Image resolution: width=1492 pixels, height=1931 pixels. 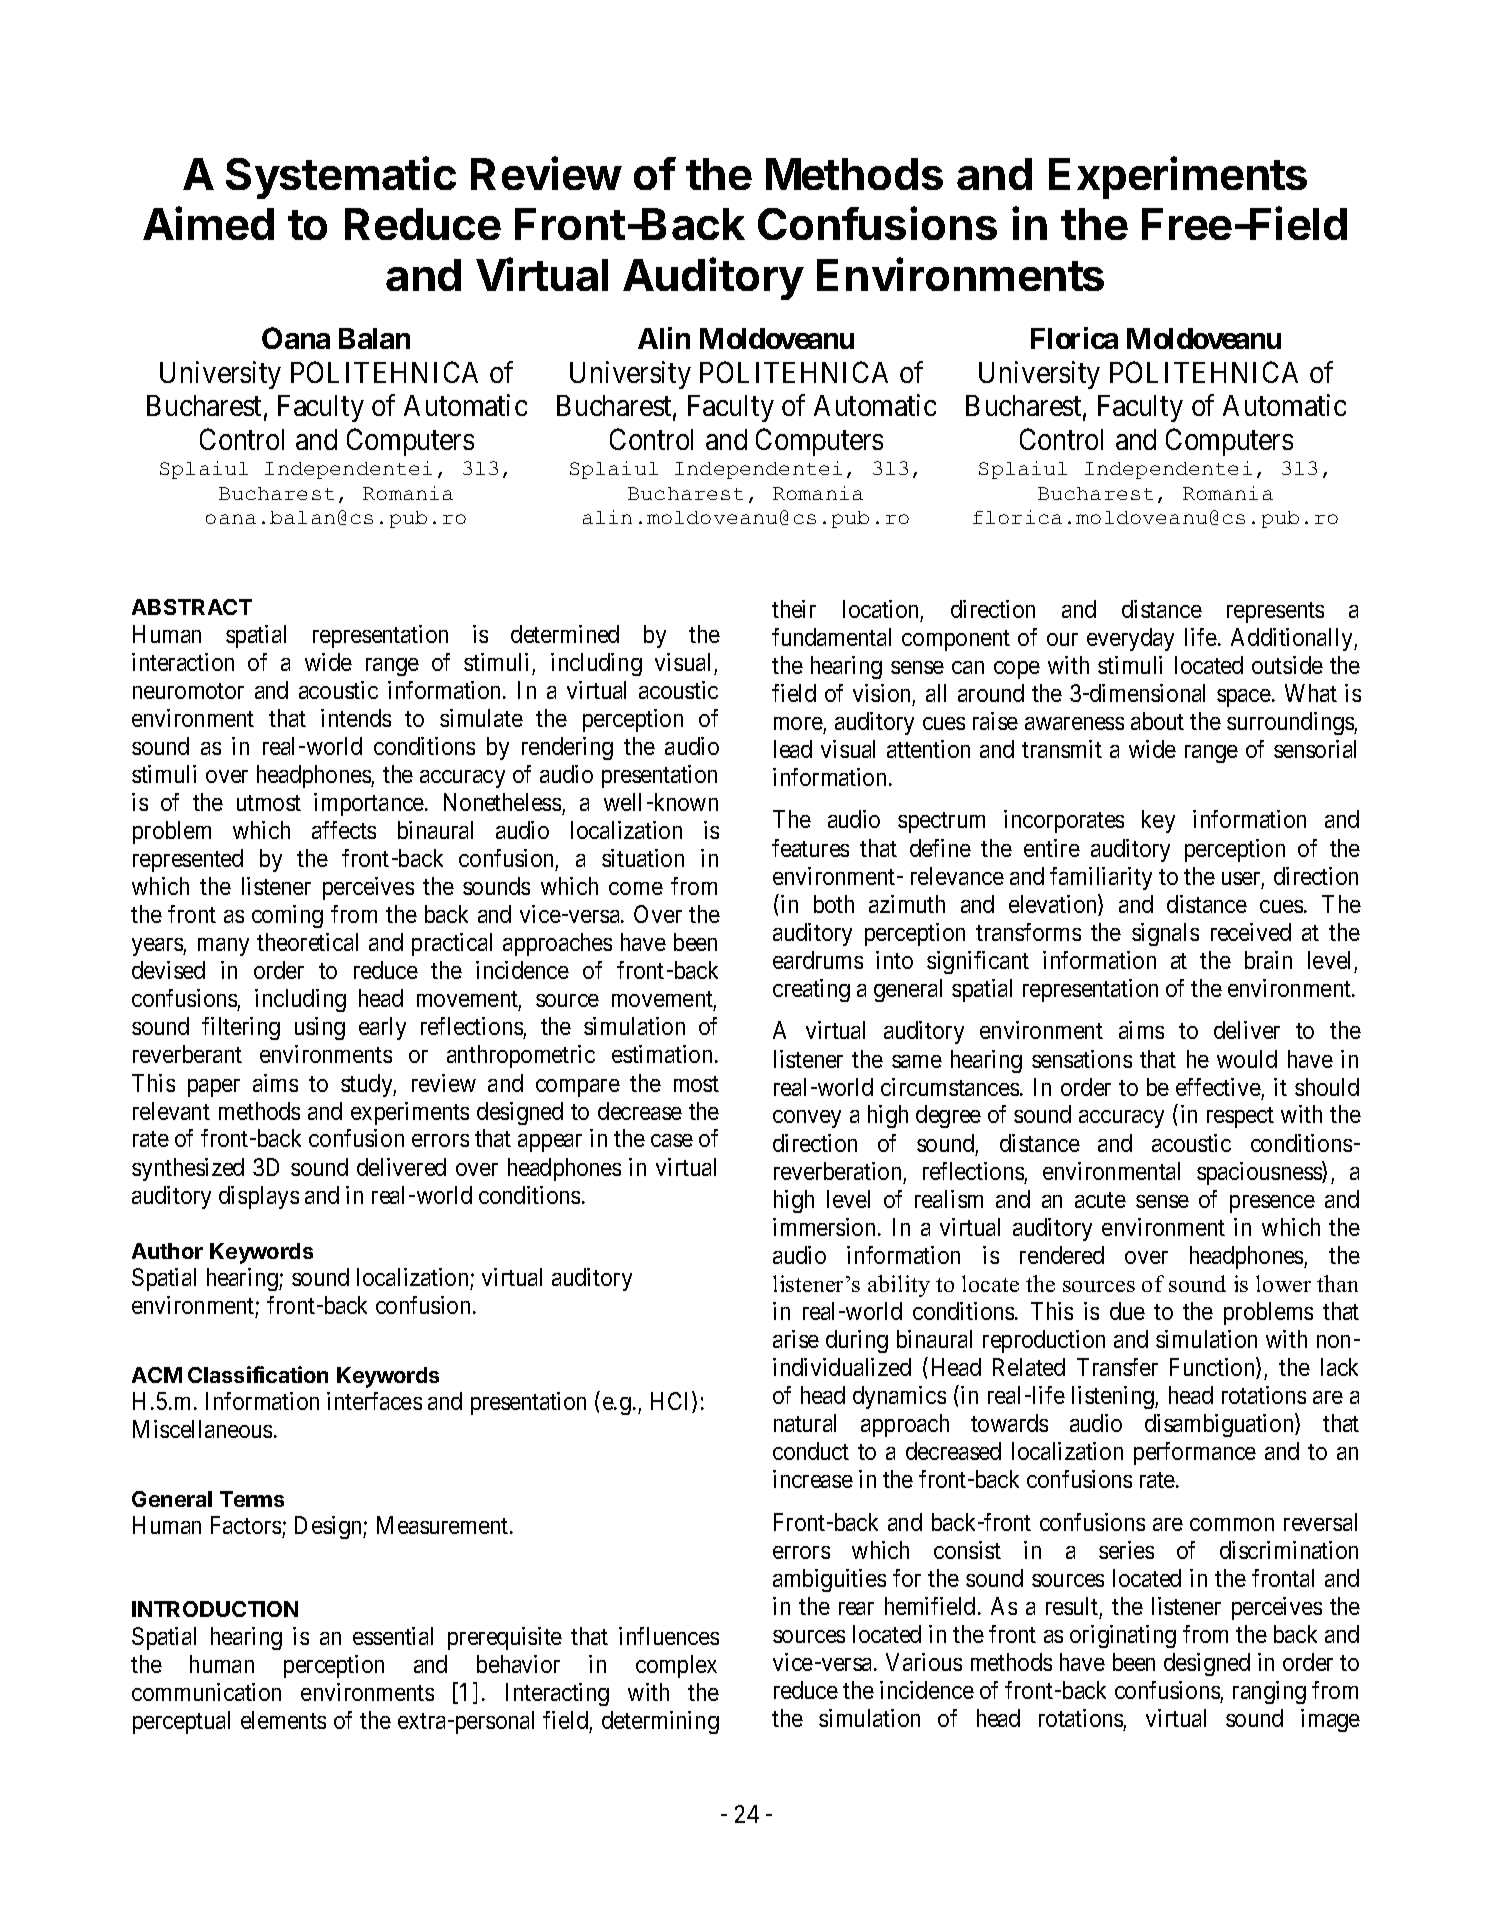 I want to click on elements, so click(x=283, y=1720).
